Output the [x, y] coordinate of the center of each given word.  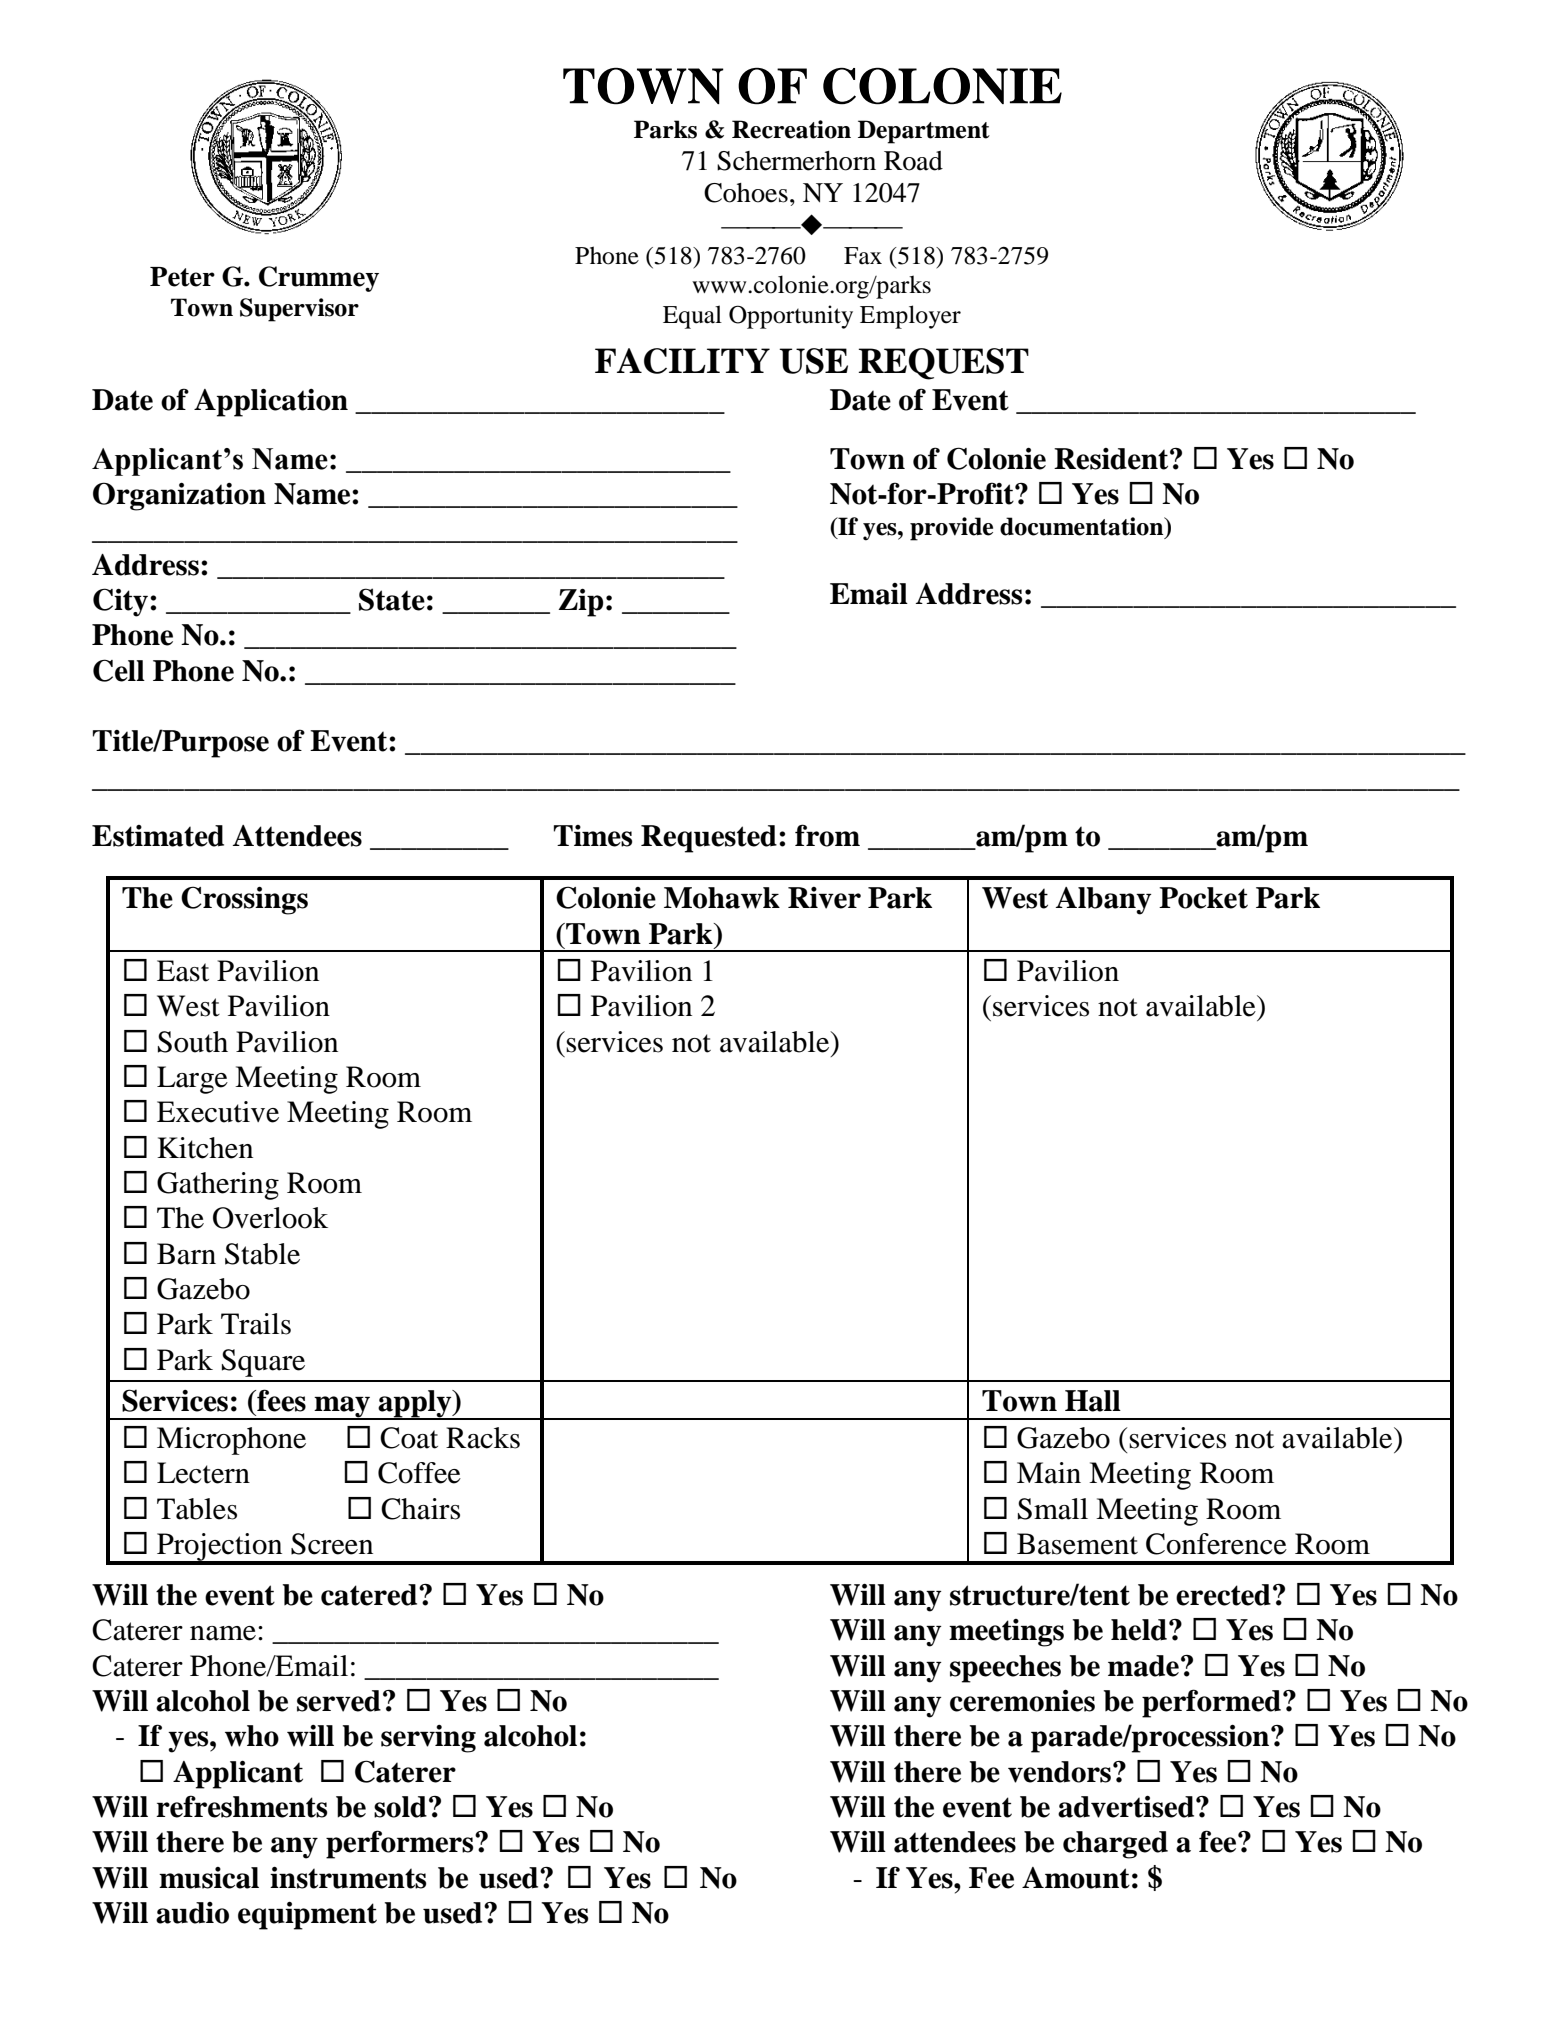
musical [209, 1878]
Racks [483, 1438]
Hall [1093, 1401]
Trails [256, 1324]
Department [924, 132]
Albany [1103, 901]
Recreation [791, 129]
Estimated [158, 836]
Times [593, 836]
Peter [182, 277]
